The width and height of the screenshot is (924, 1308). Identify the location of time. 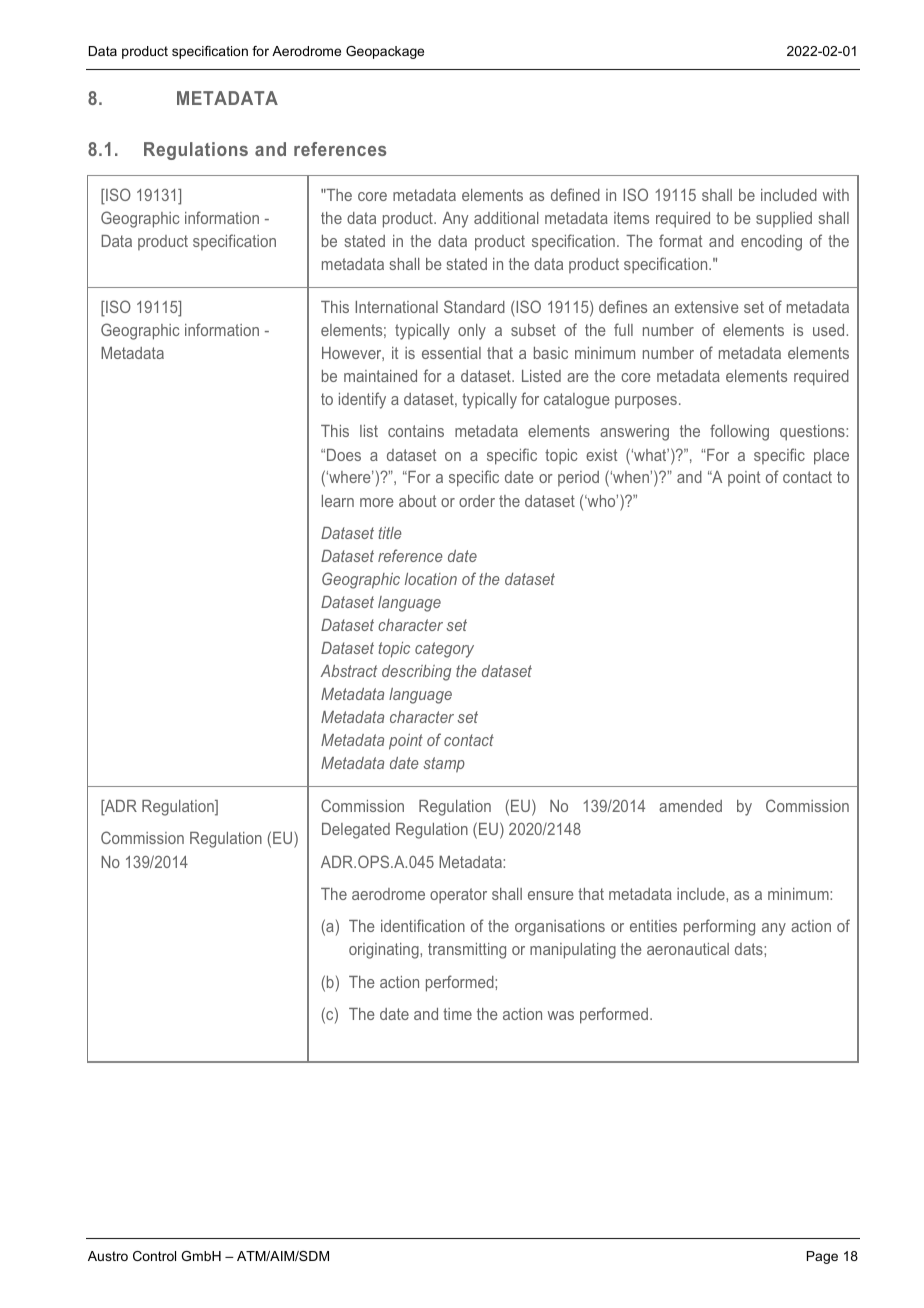
(457, 1014).
